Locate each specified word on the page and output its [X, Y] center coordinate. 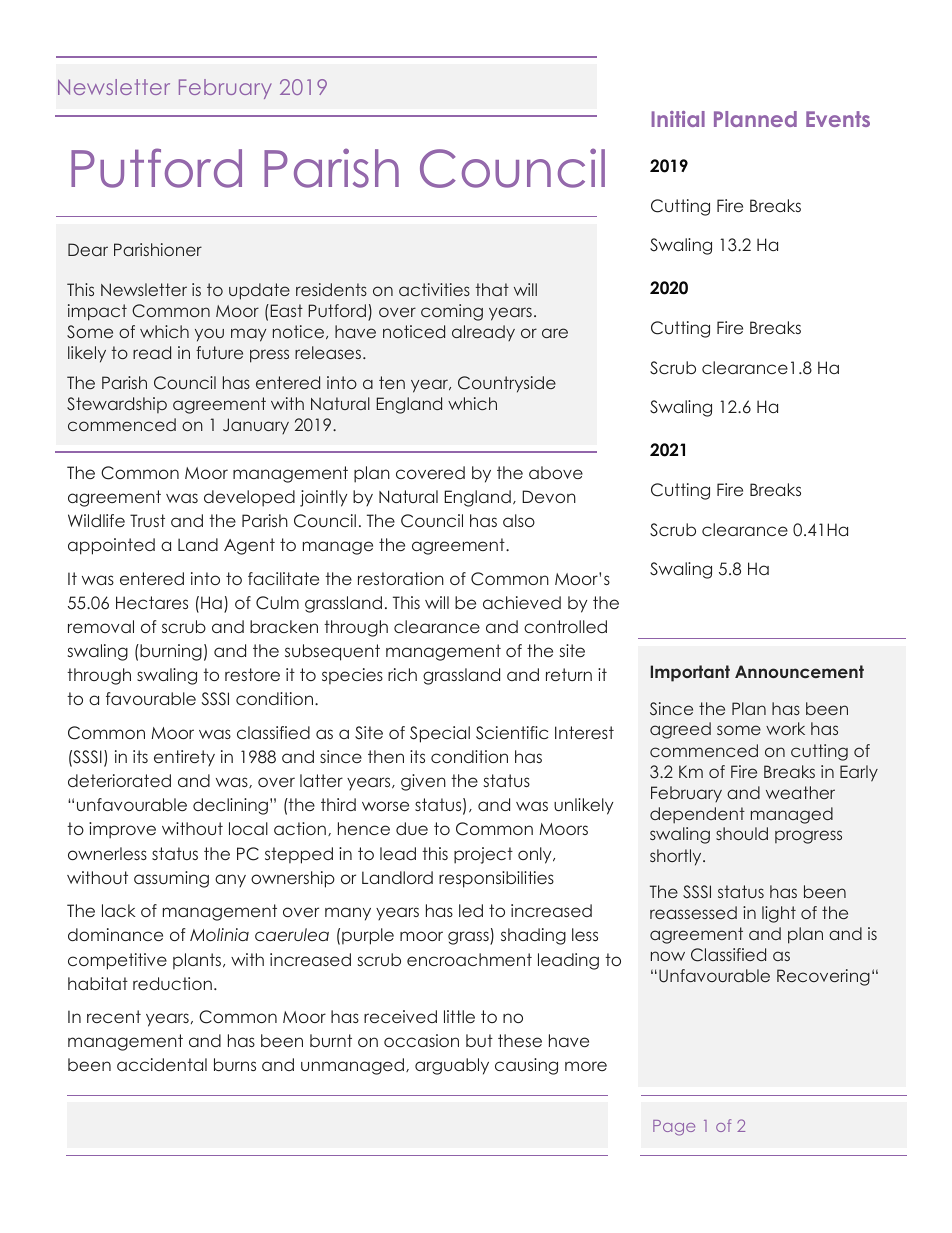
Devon [549, 496]
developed [249, 498]
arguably [452, 1066]
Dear [88, 249]
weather [800, 792]
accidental [162, 1064]
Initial [678, 119]
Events [838, 119]
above [556, 472]
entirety [184, 758]
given [423, 782]
